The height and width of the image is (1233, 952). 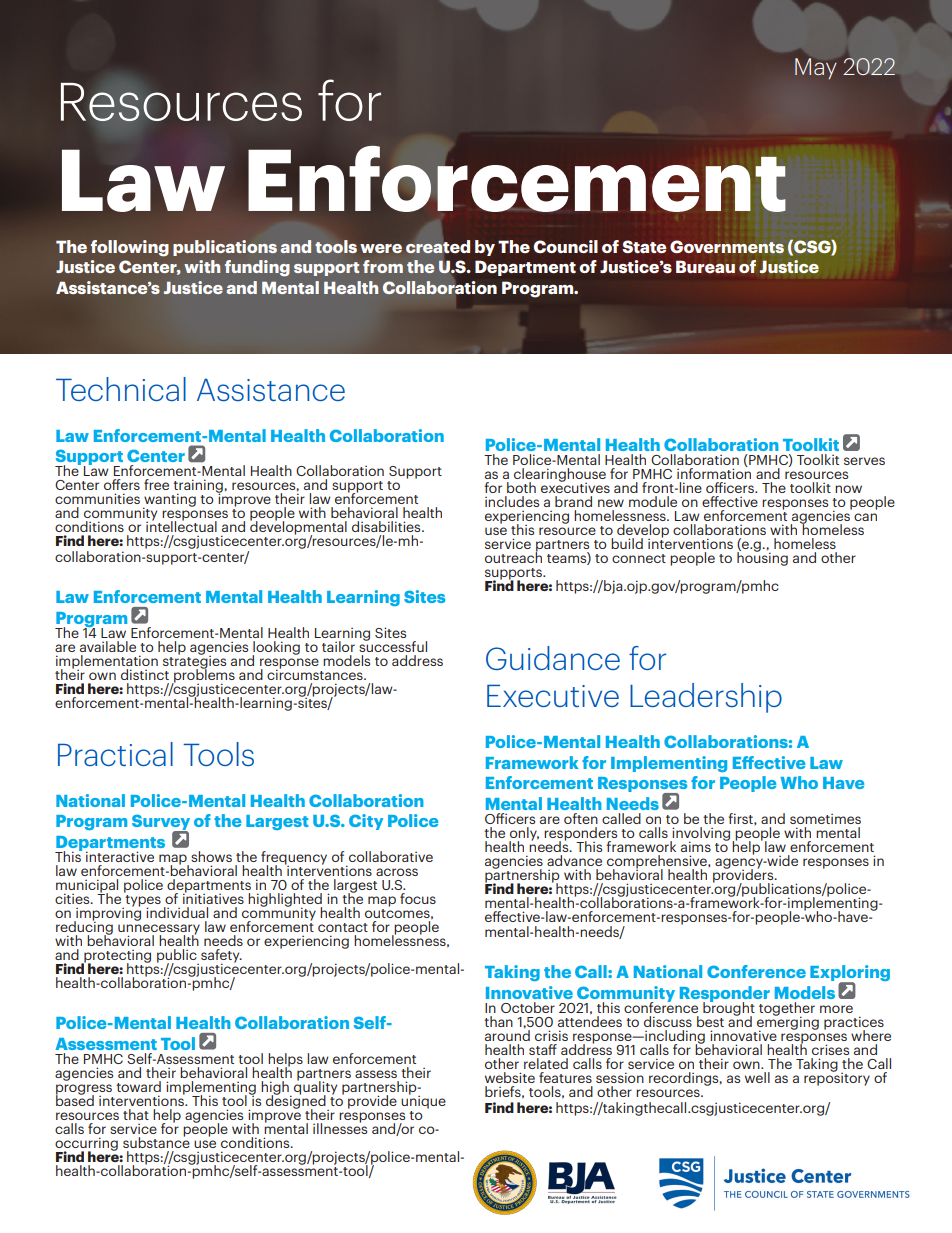 What do you see at coordinates (161, 823) in the image?
I see `Survey` at bounding box center [161, 823].
